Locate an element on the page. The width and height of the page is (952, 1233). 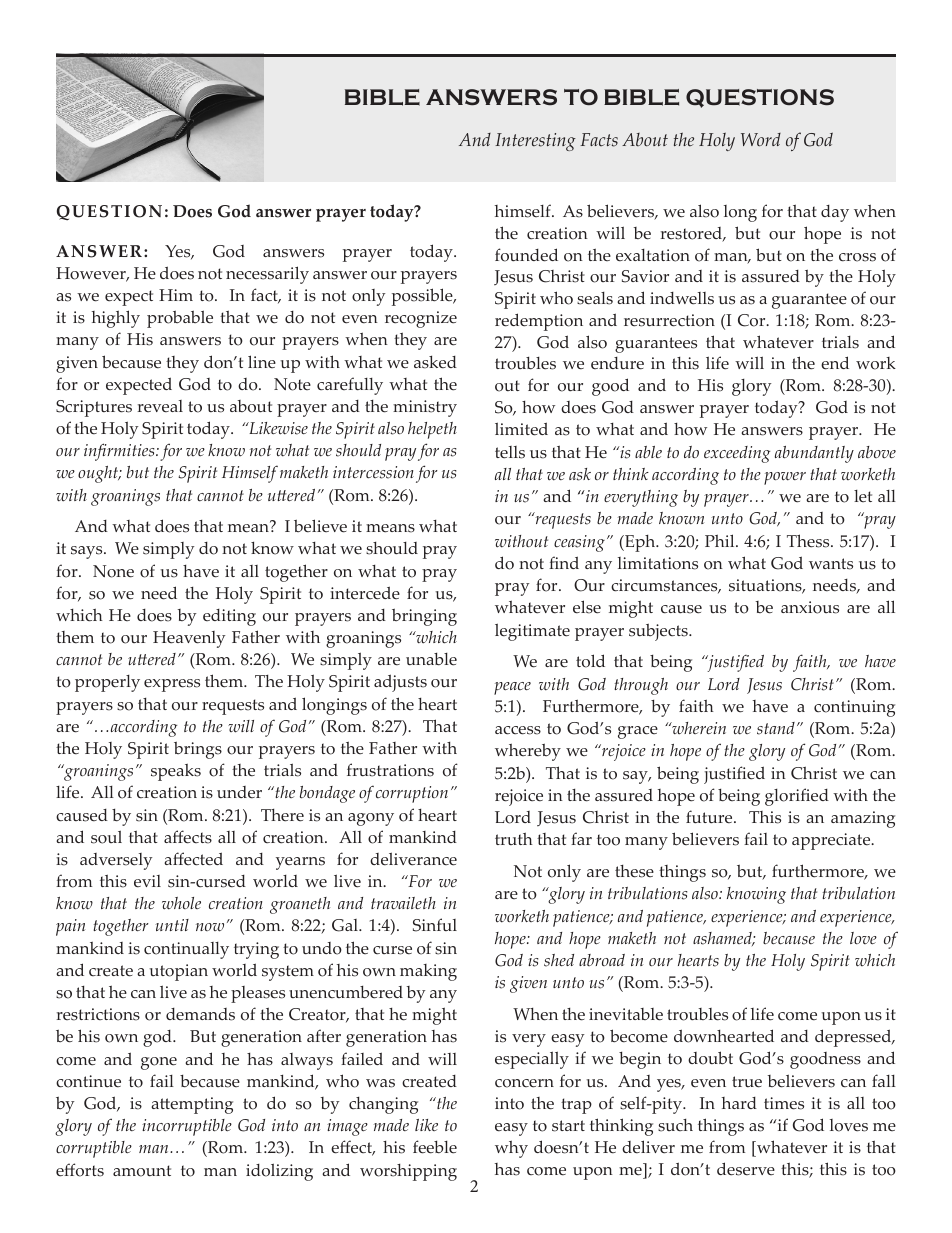
Word is located at coordinates (761, 140).
